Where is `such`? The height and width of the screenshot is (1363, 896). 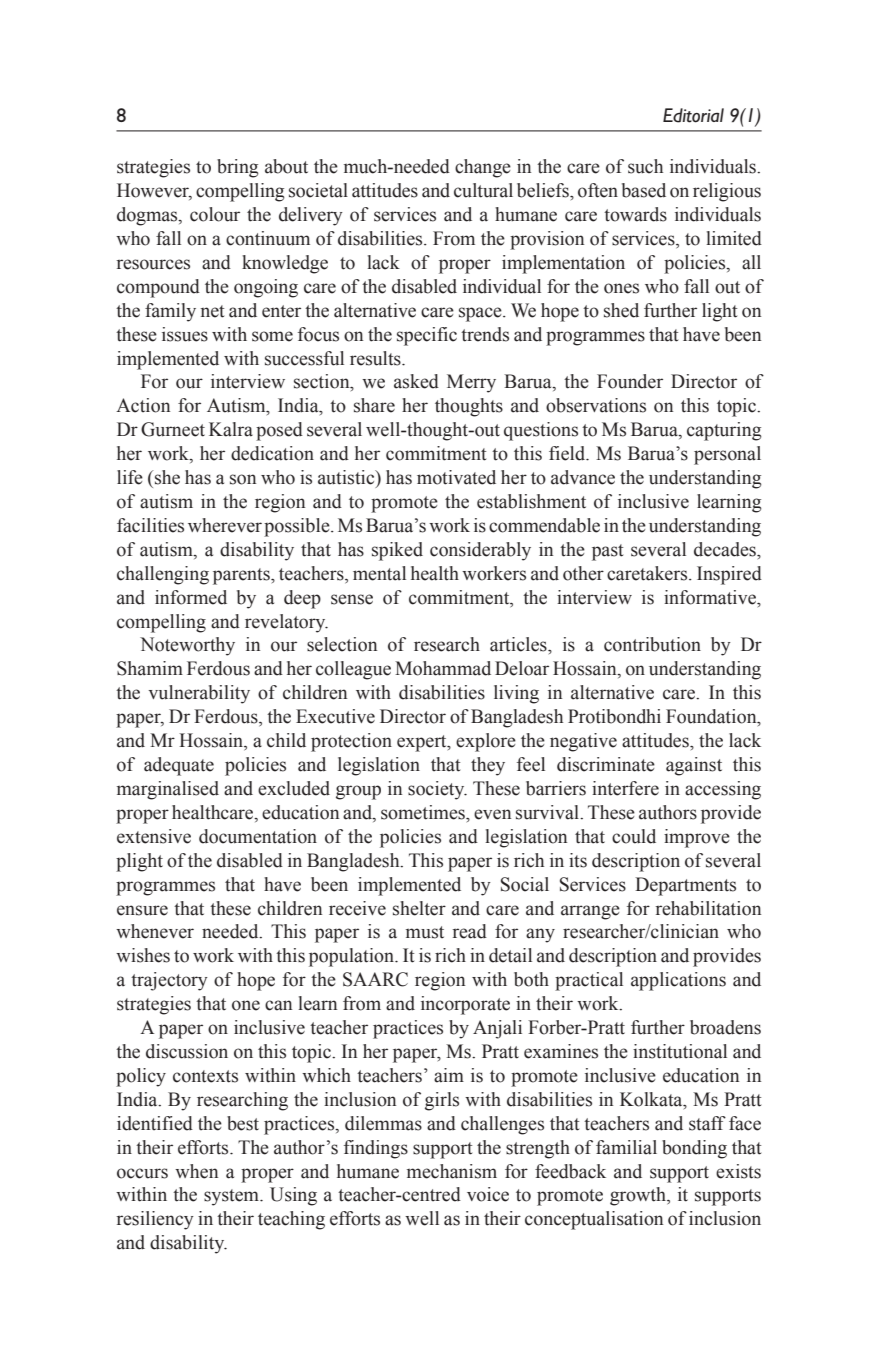
such is located at coordinates (645, 166).
